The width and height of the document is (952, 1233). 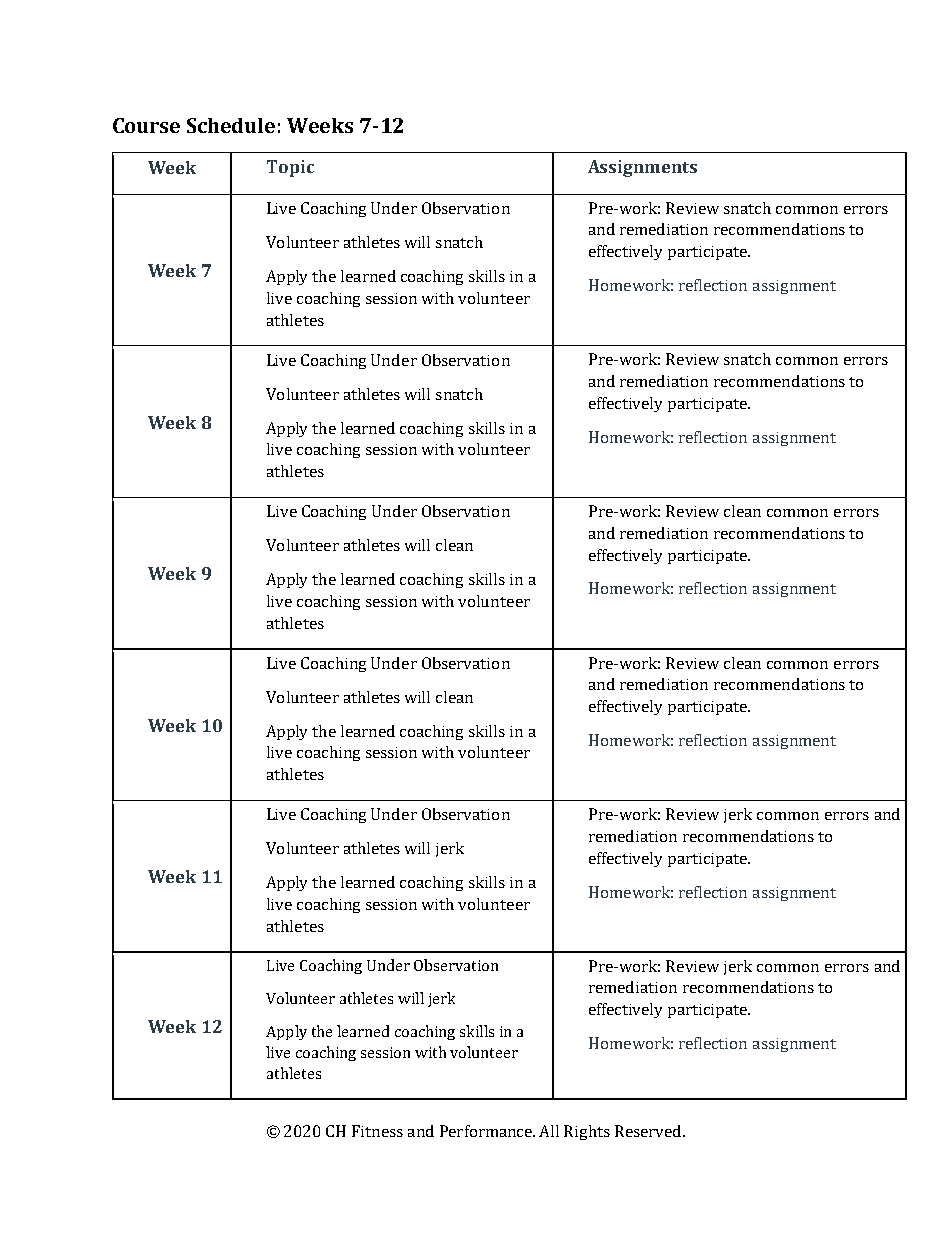 What do you see at coordinates (487, 1131) in the document?
I see `Performance` at bounding box center [487, 1131].
